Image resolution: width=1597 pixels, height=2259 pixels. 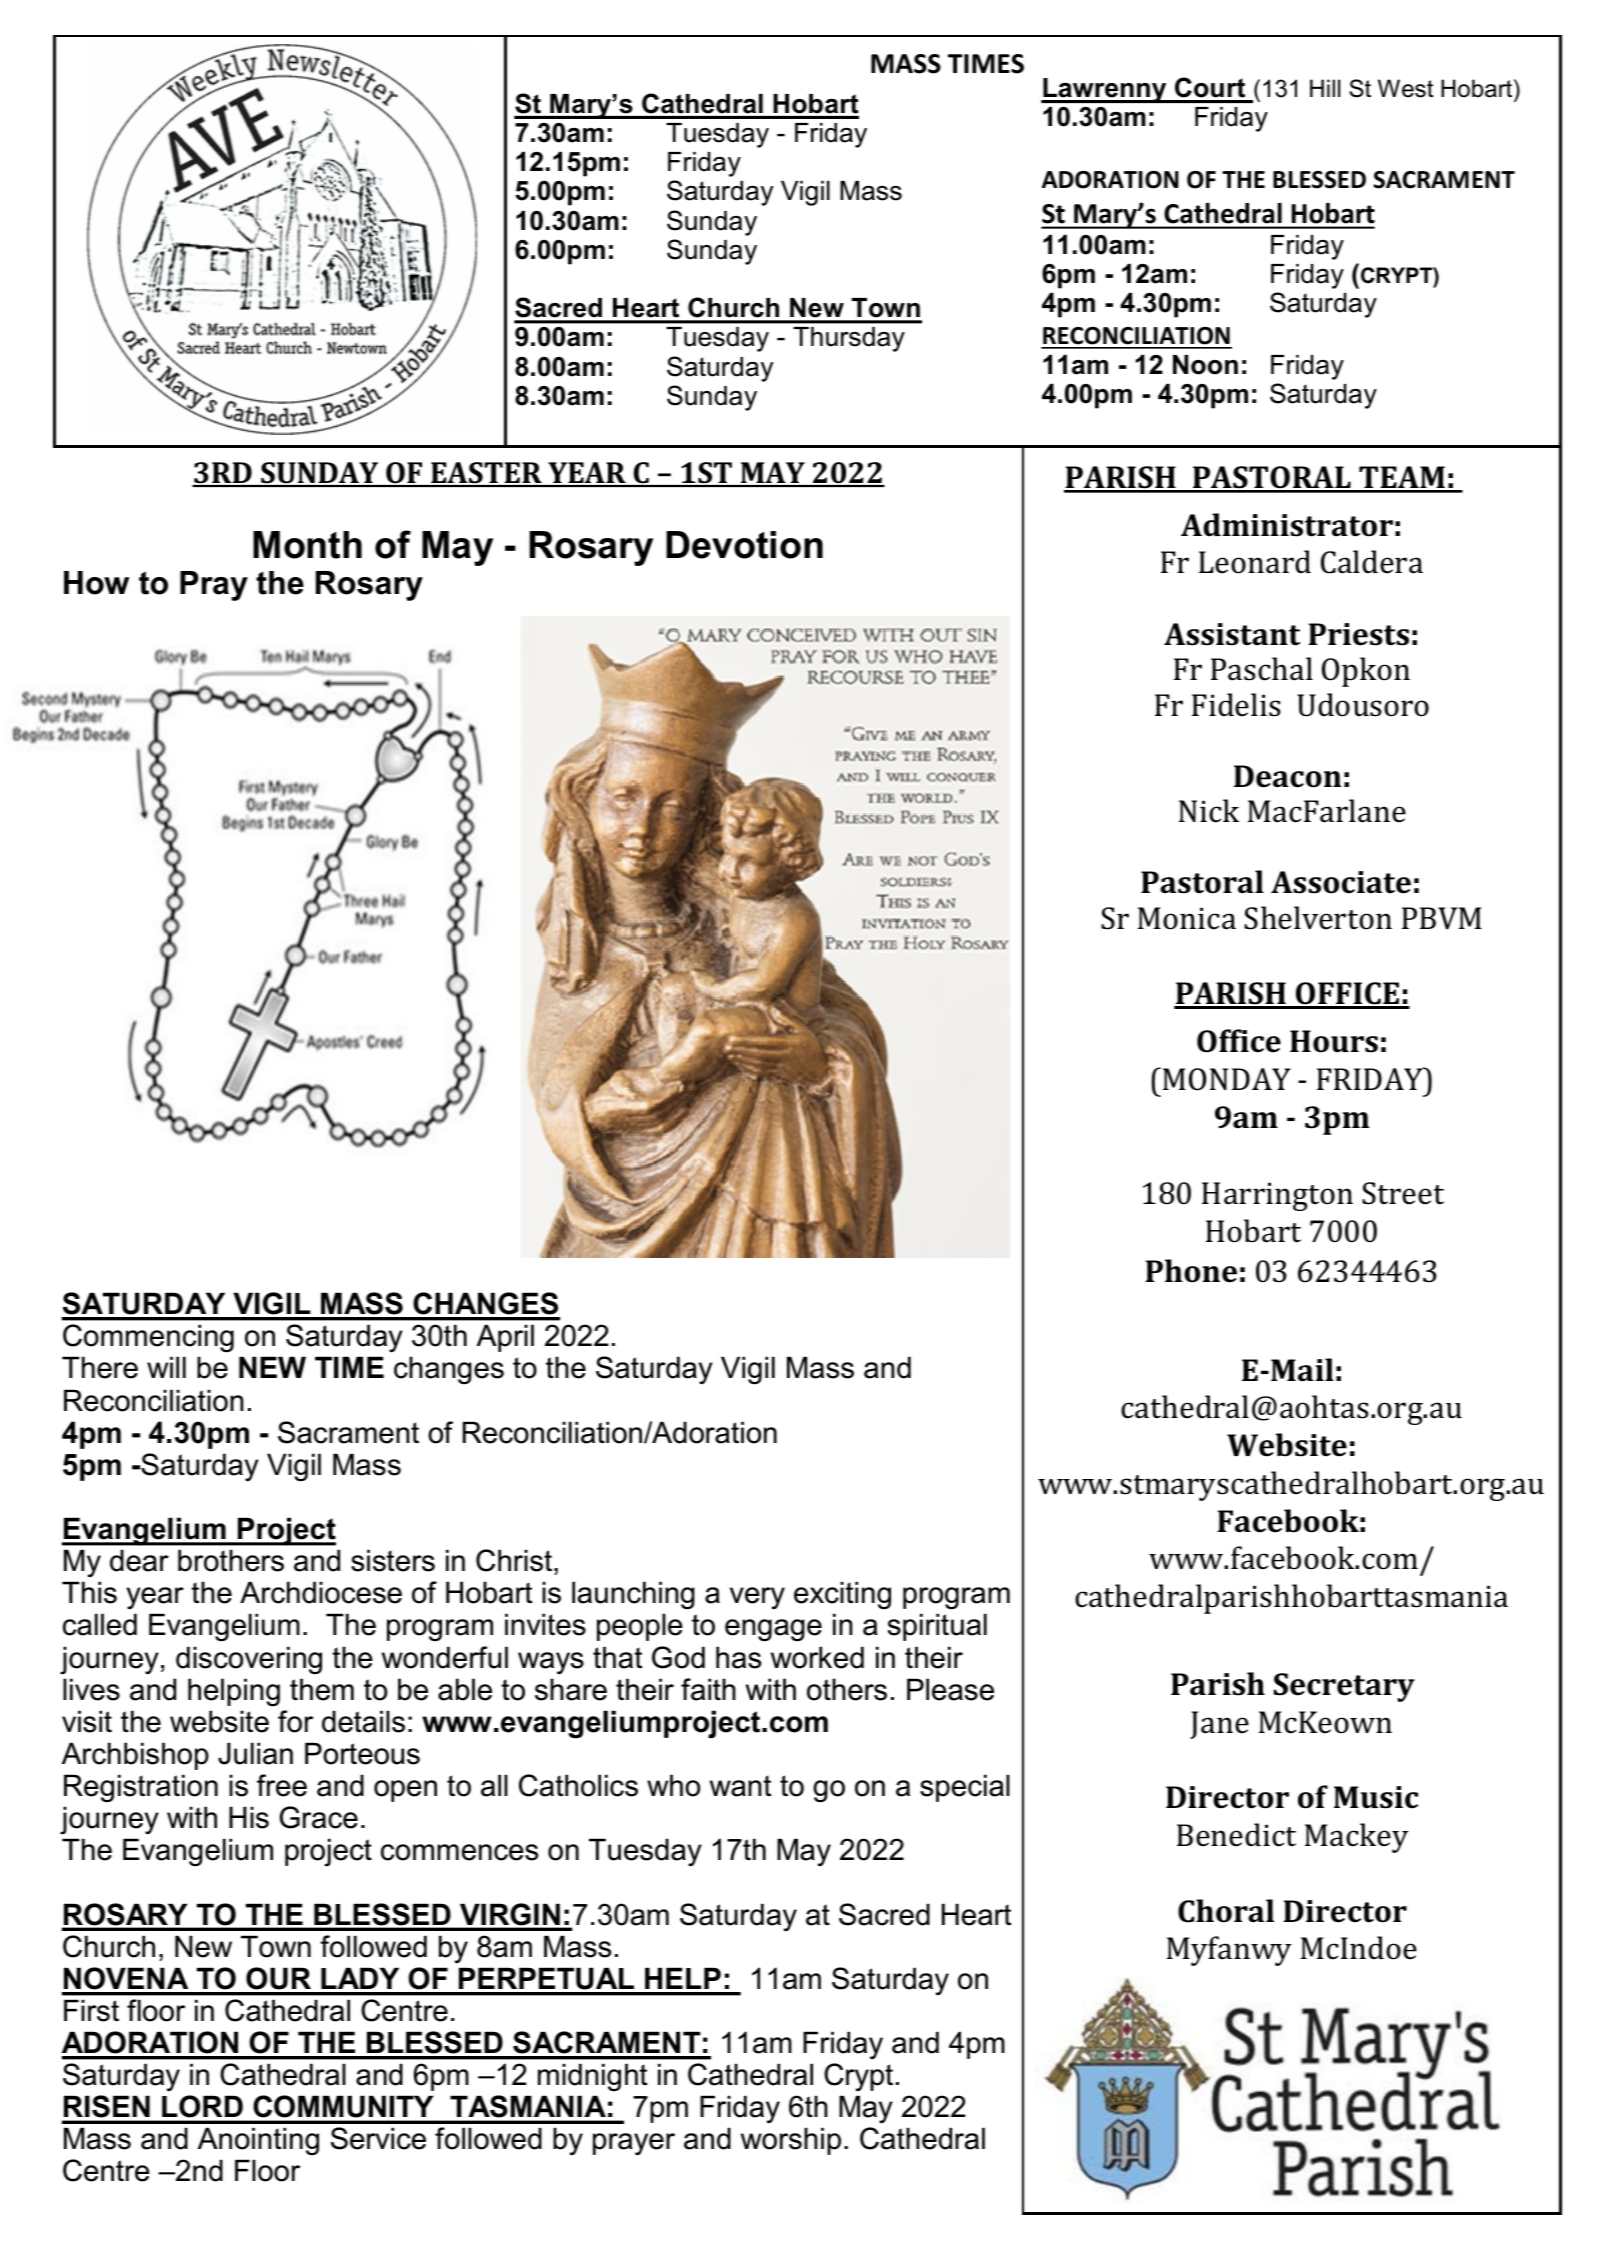 I want to click on EASTER, so click(x=486, y=474).
